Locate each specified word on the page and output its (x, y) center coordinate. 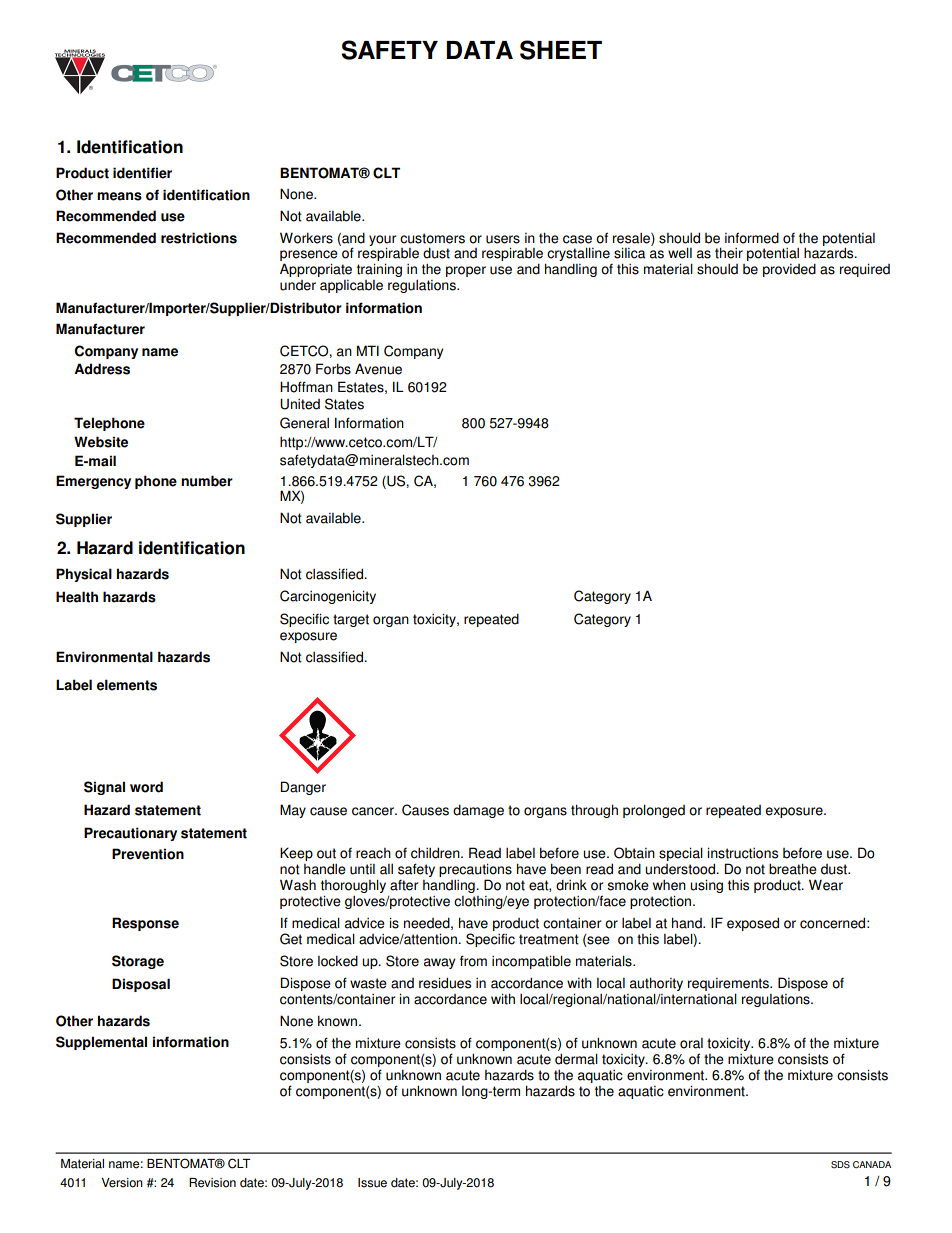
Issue (372, 1183)
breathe (793, 869)
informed (752, 238)
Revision (212, 1183)
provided (789, 270)
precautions (475, 871)
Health (77, 597)
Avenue (378, 369)
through (594, 811)
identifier (142, 173)
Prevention (148, 854)
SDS (840, 1165)
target (351, 620)
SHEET (561, 50)
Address (102, 369)
